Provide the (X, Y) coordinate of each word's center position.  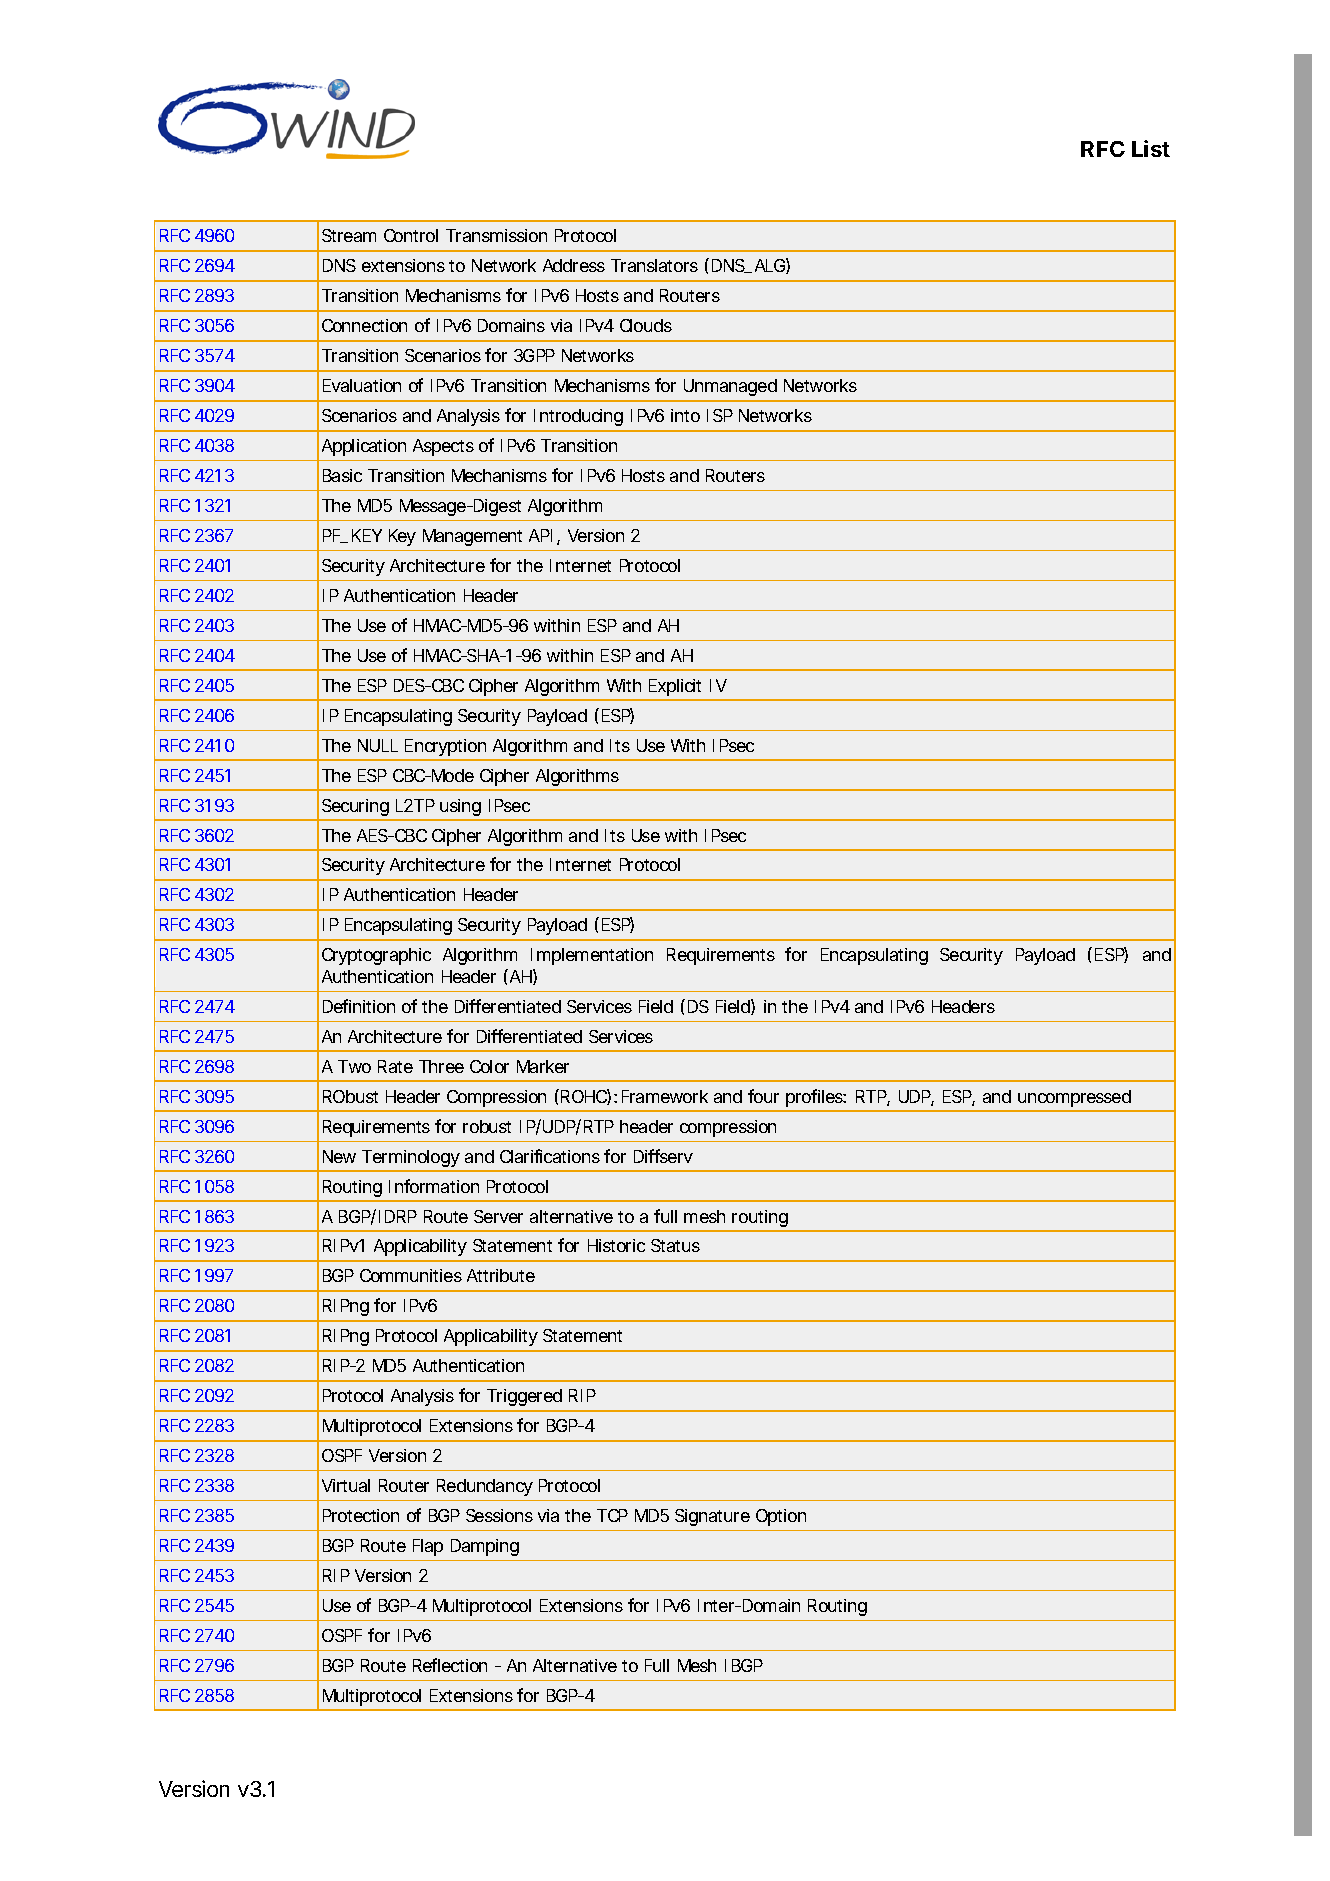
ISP (720, 415)
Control (411, 235)
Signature (712, 1517)
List (1151, 148)
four (763, 1096)
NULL (378, 745)
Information (434, 1186)
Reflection (450, 1665)
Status (675, 1245)
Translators (654, 265)
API (540, 535)
